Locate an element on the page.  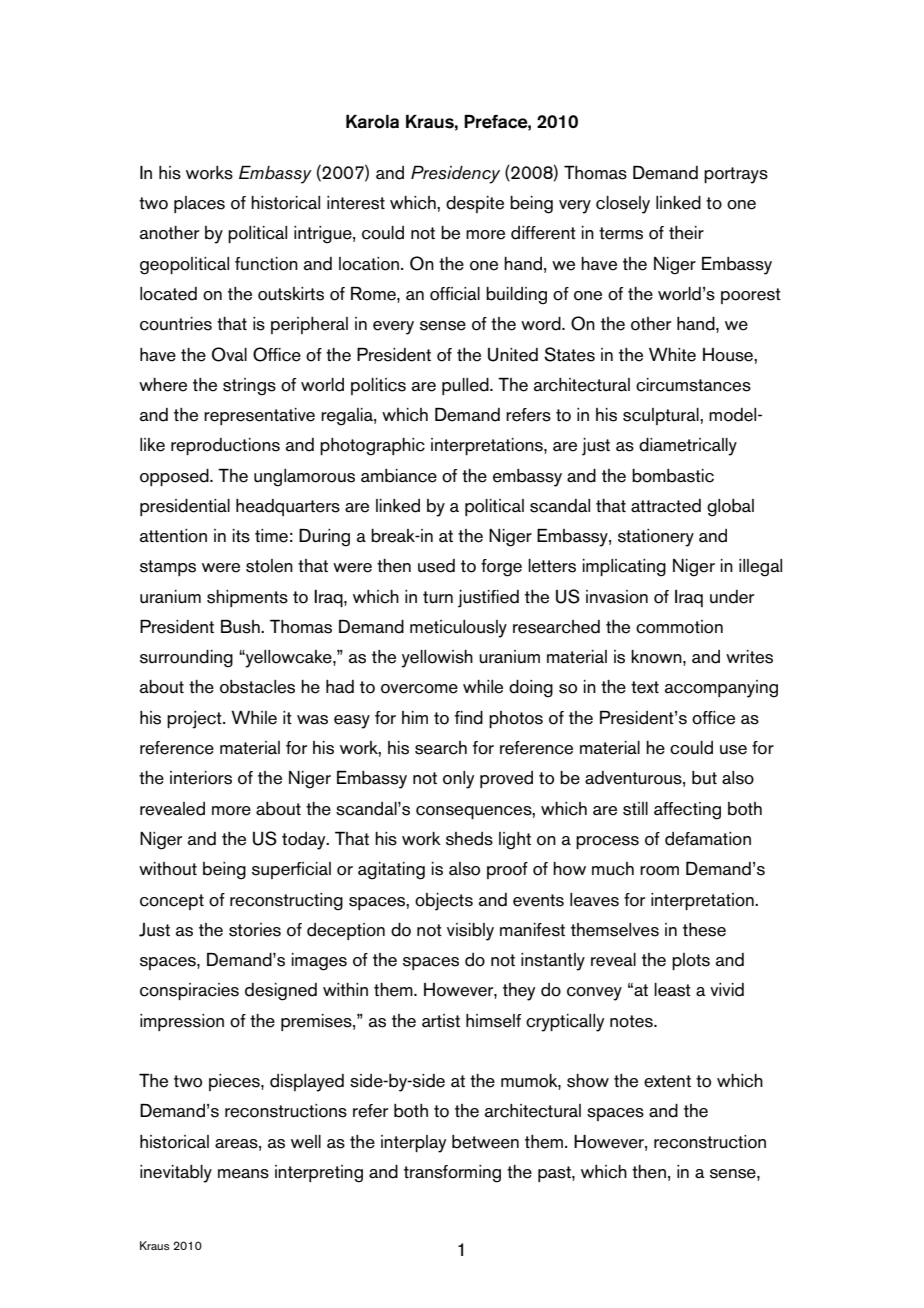
between is located at coordinates (485, 1142).
